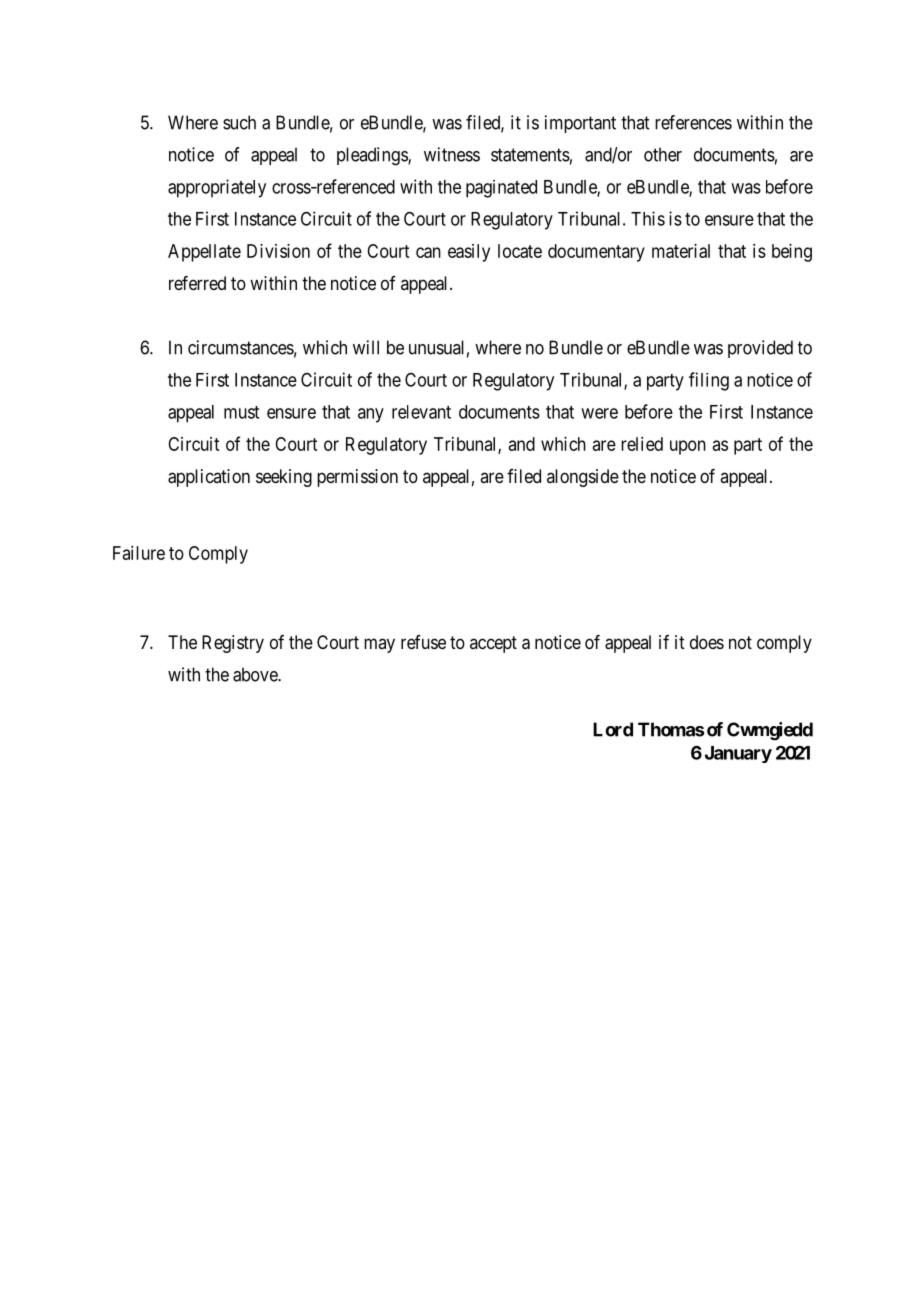 The height and width of the image is (1308, 924). Describe the element at coordinates (239, 122) in the image. I see `such` at that location.
